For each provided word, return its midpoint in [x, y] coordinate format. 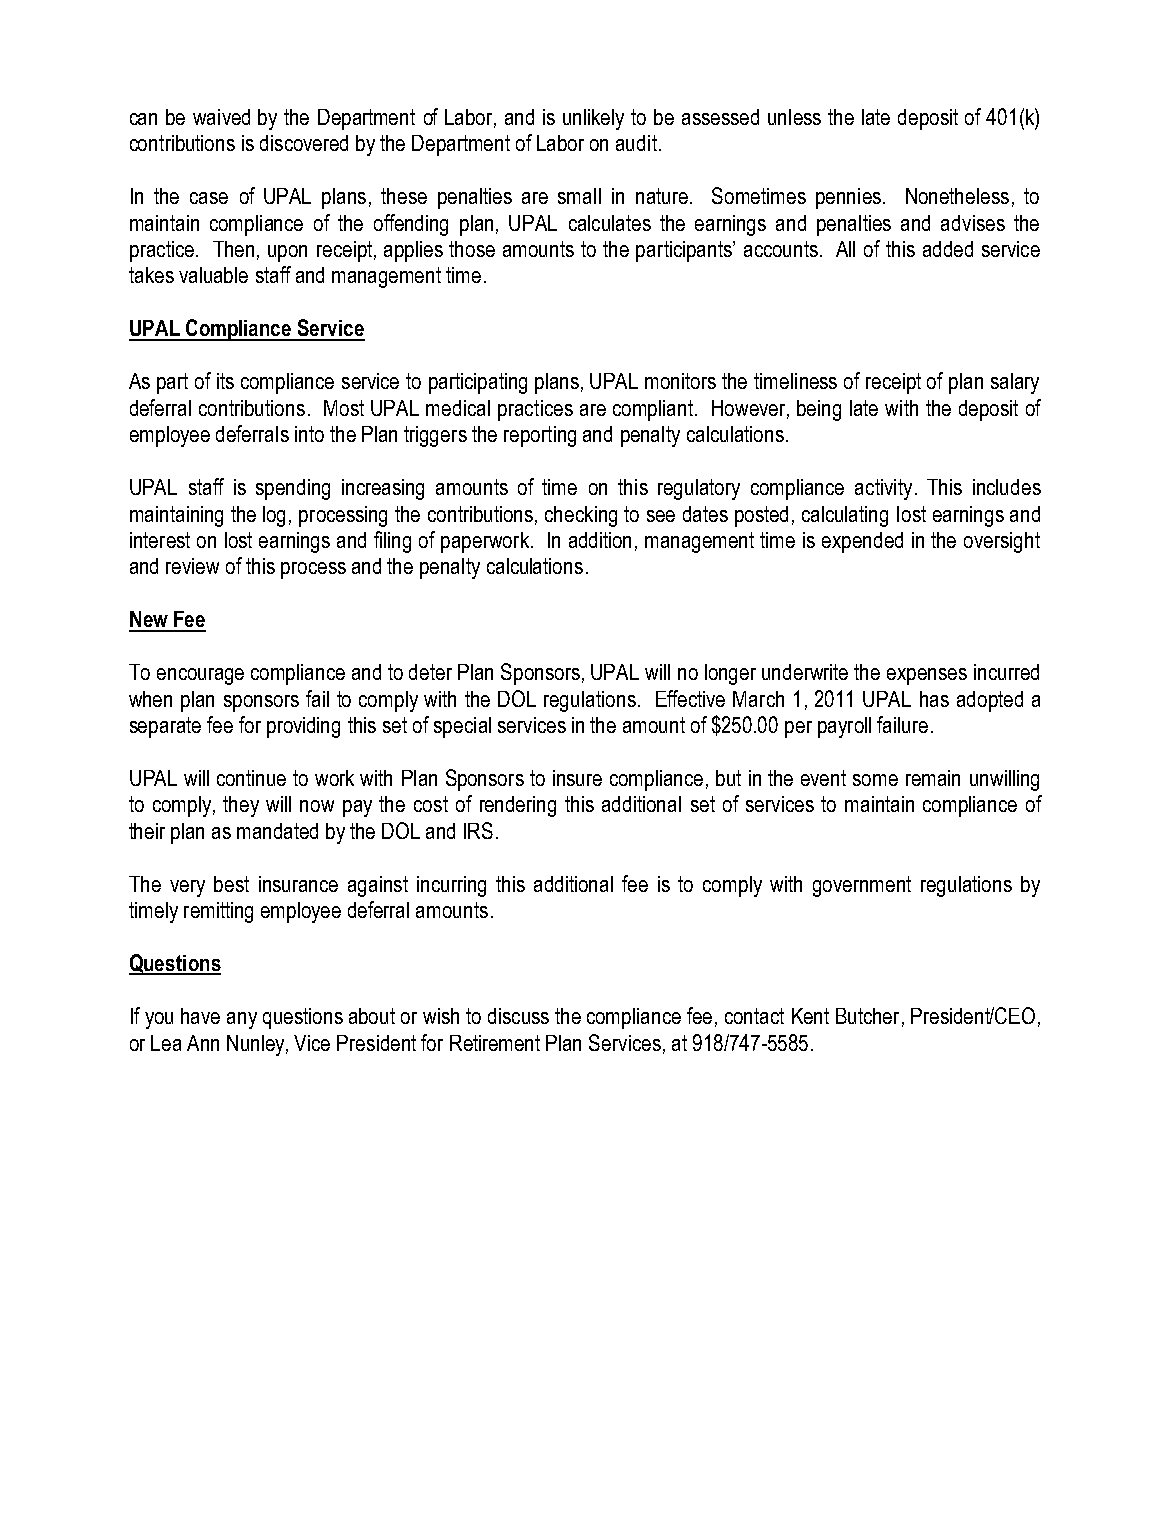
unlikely [593, 119]
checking [581, 516]
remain [933, 778]
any [242, 1020]
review [192, 566]
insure [577, 778]
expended [862, 542]
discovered [304, 143]
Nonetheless [957, 196]
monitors [680, 381]
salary [1015, 383]
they [241, 806]
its [225, 381]
